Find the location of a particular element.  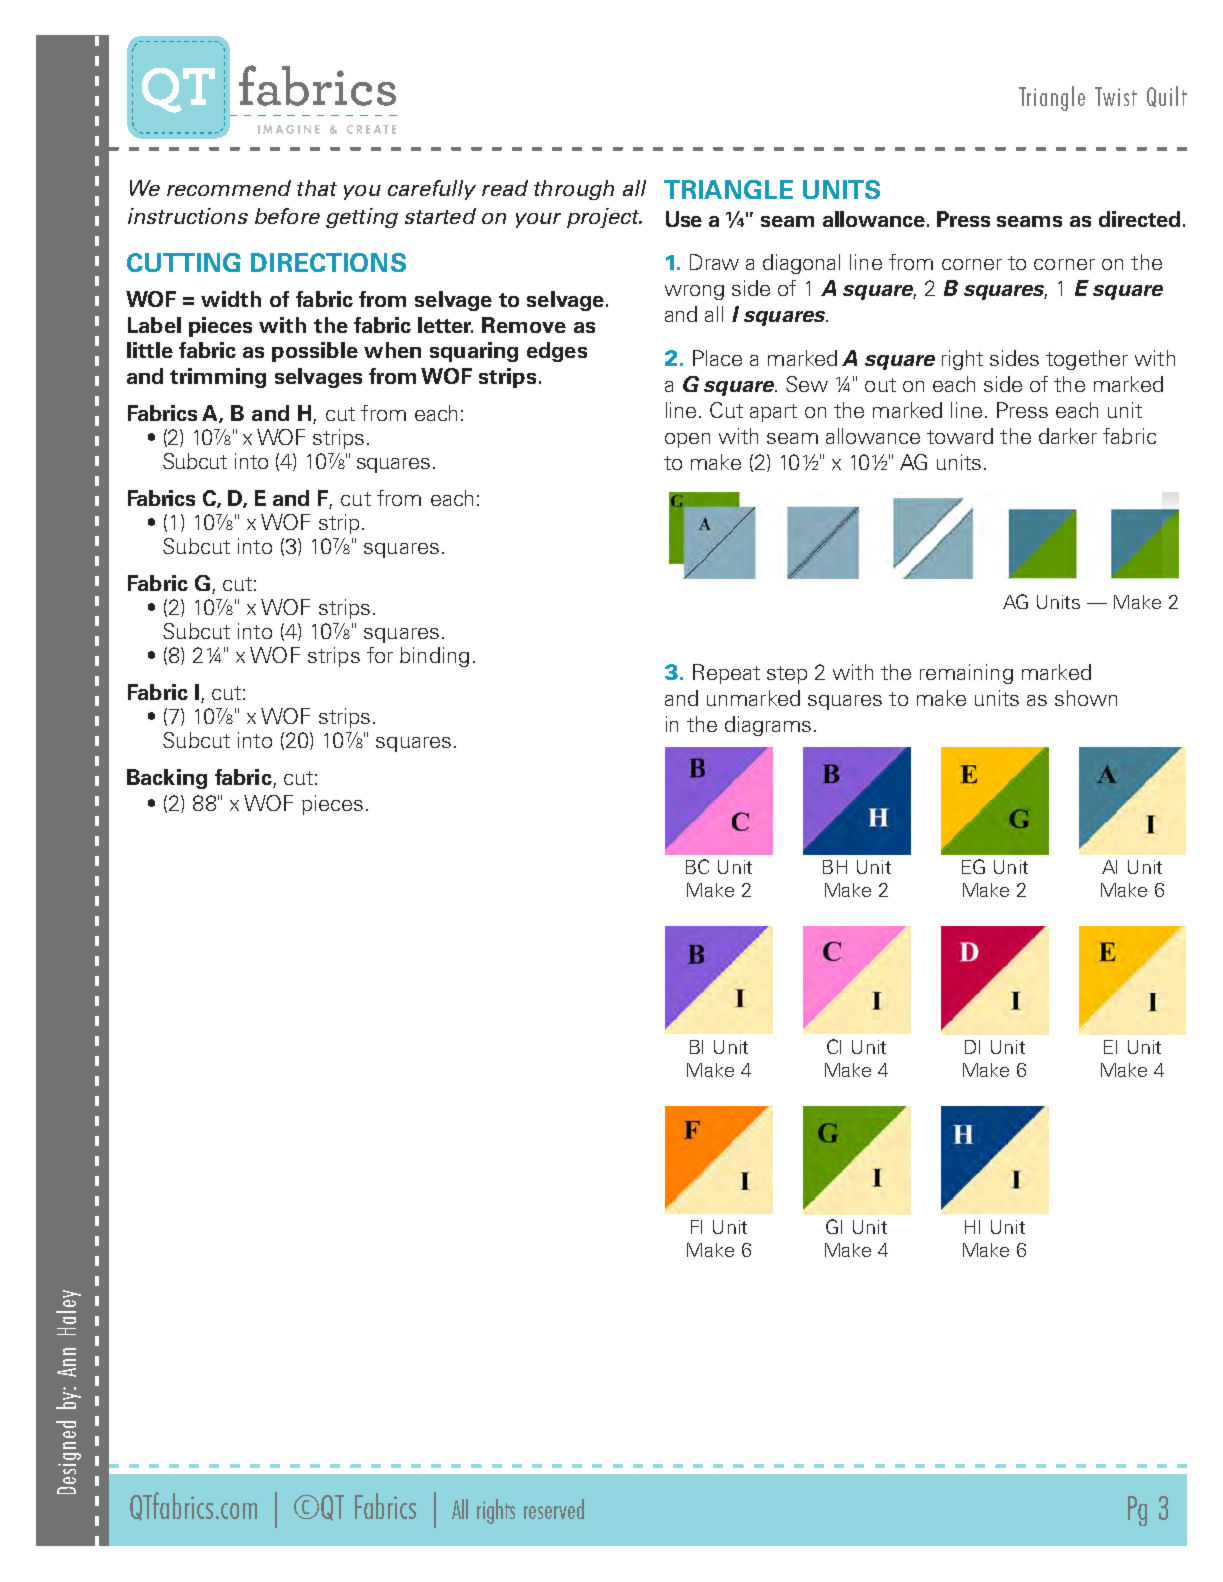

Twist is located at coordinates (1116, 96).
